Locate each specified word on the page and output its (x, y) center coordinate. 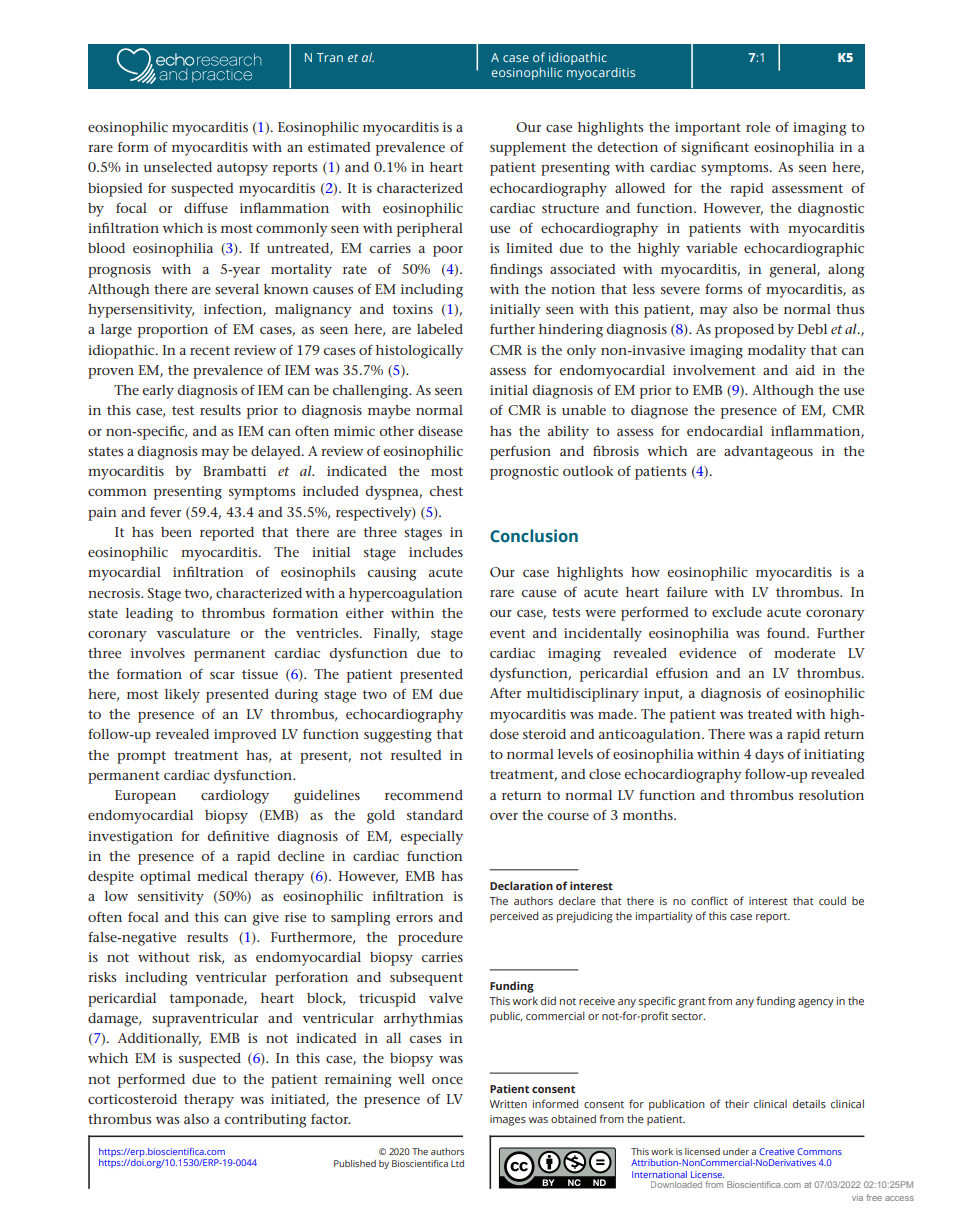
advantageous (768, 453)
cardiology (235, 797)
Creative (776, 1151)
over (504, 816)
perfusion (520, 452)
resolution (831, 795)
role (758, 127)
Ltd (457, 1163)
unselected (177, 167)
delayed (277, 453)
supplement (528, 149)
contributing (265, 1121)
